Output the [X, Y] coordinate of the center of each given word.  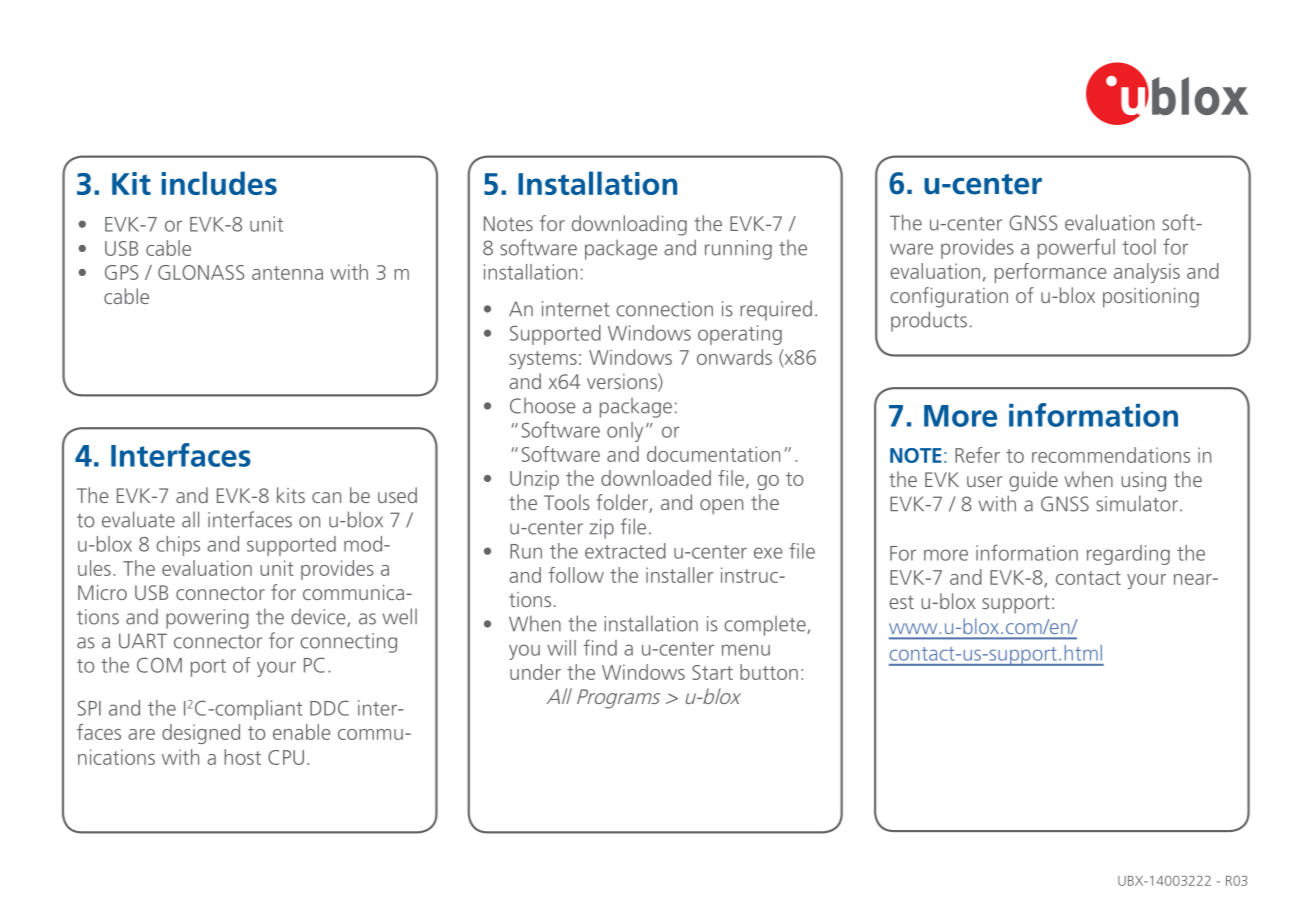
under [535, 672]
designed [201, 734]
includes [219, 183]
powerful [1076, 248]
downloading [629, 225]
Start [712, 672]
